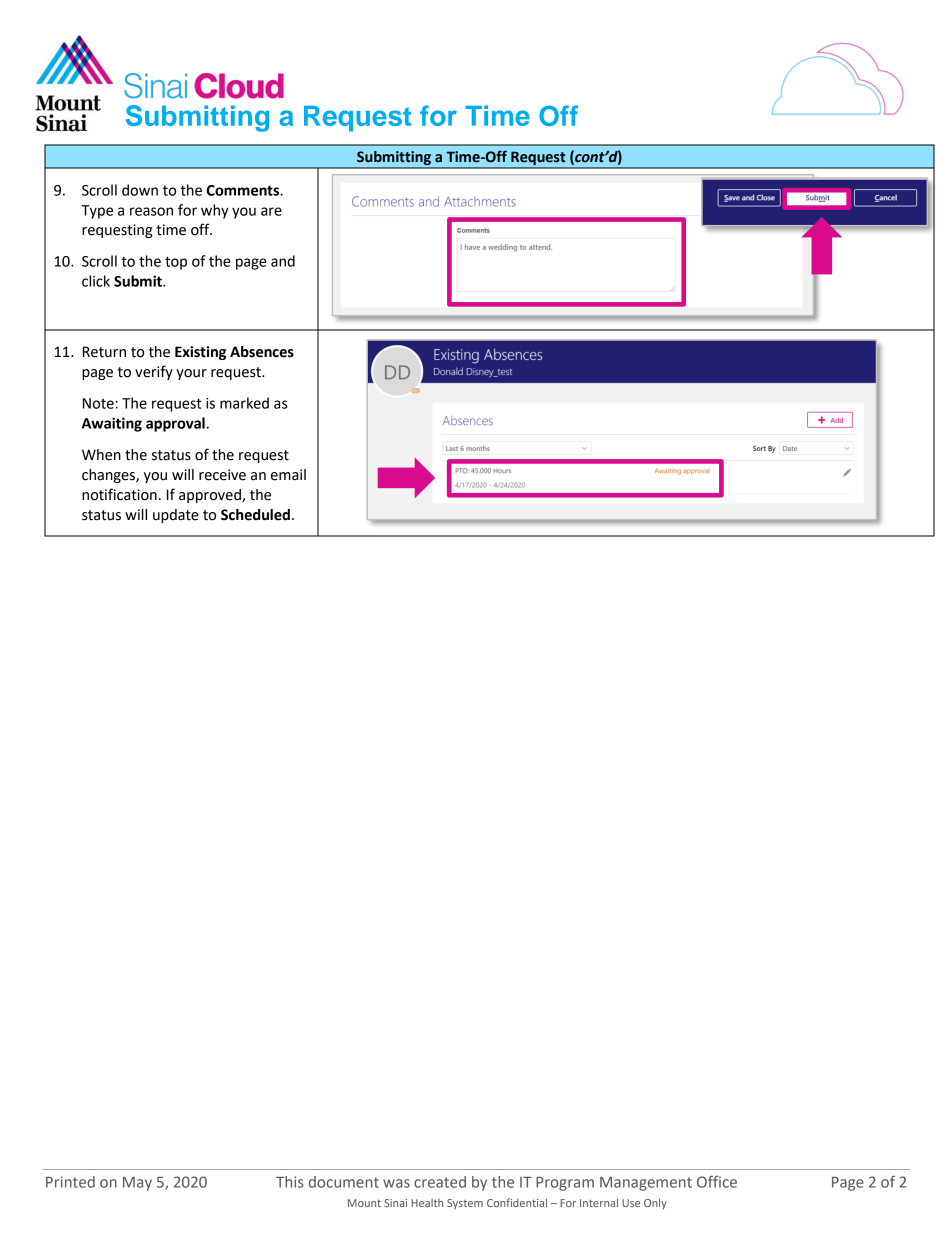 The height and width of the image is (1233, 952). I want to click on May, so click(137, 1184).
